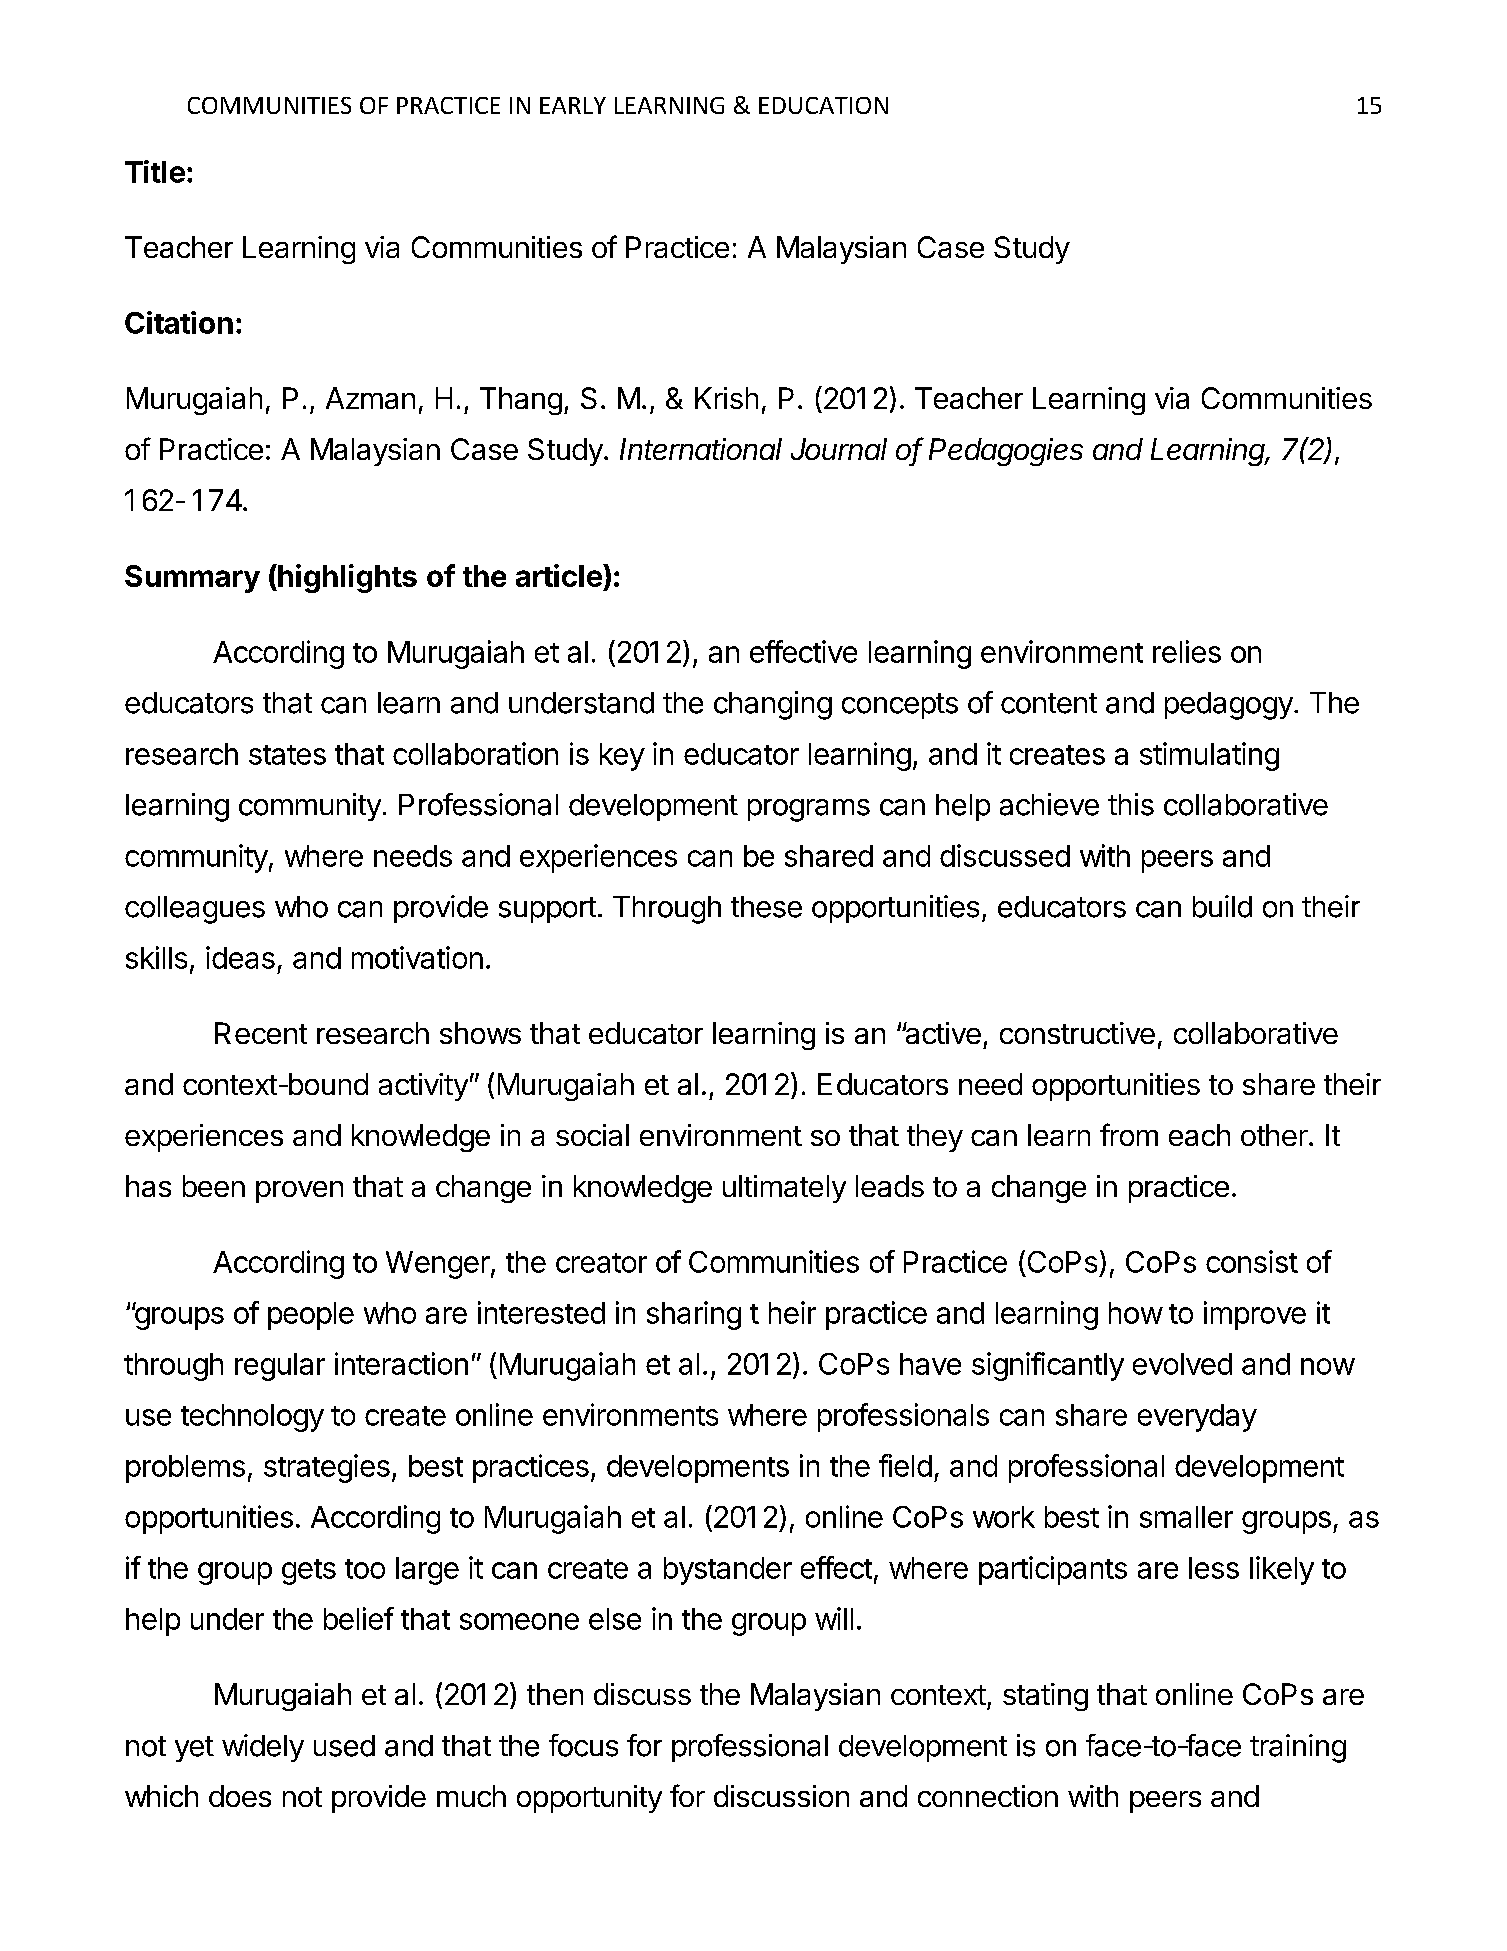 This screenshot has height=1951, width=1507. I want to click on Pedagogies, so click(1006, 452).
